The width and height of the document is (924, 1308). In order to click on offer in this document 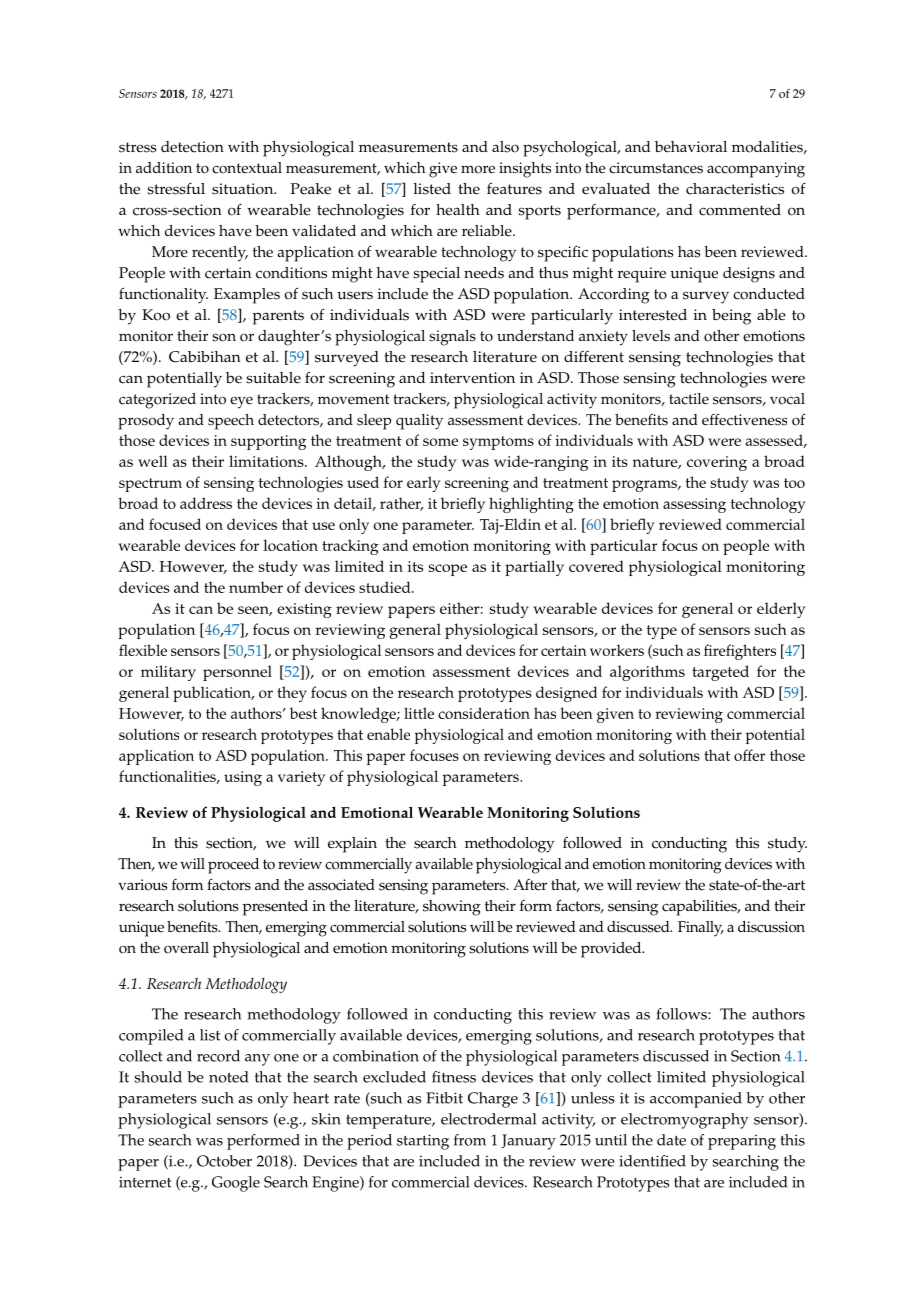, I will do `click(749, 755)`.
